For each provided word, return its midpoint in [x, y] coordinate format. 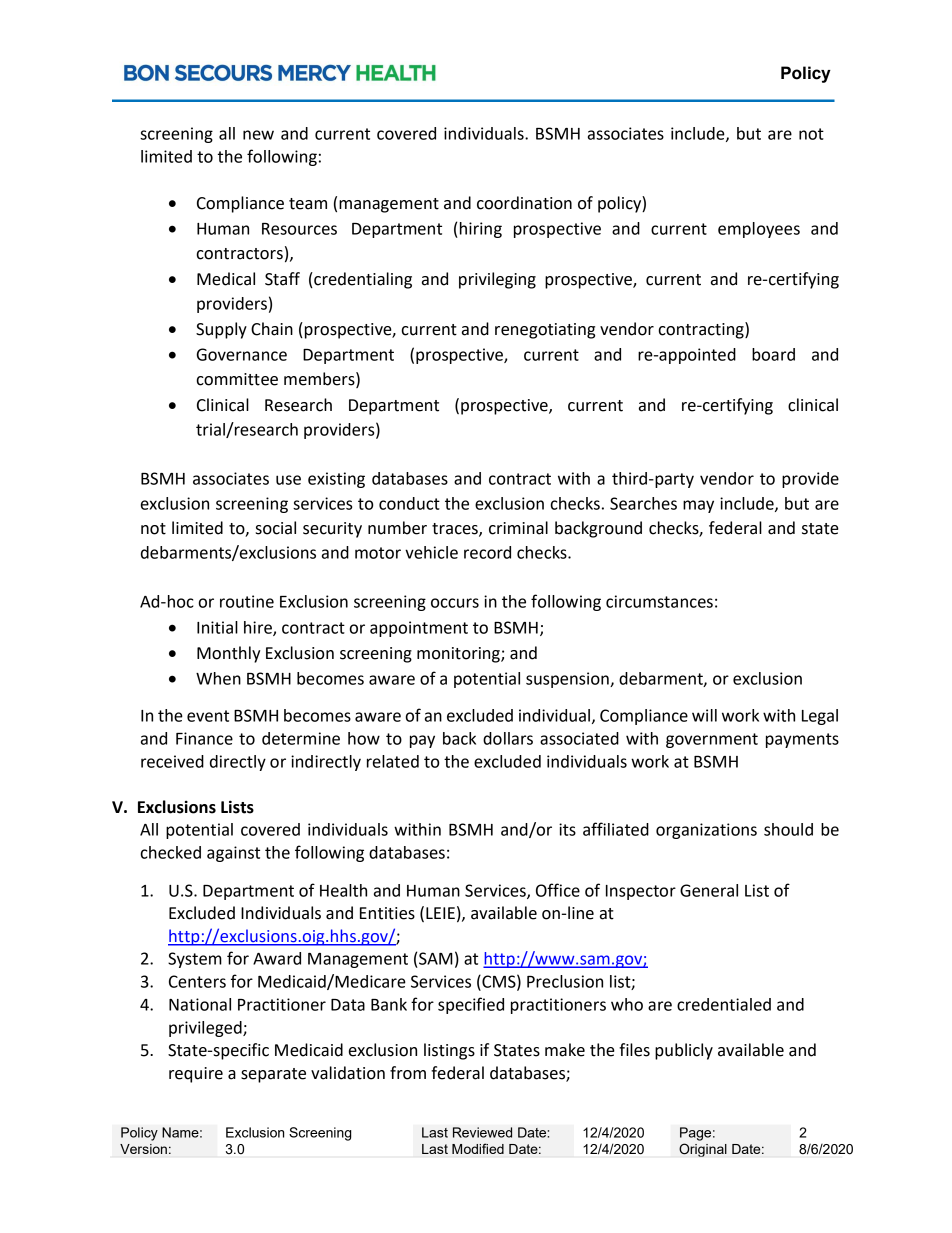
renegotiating [545, 331]
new [258, 135]
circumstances [659, 601]
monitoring [459, 655]
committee [237, 379]
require [196, 1075]
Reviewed [482, 1132]
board [773, 354]
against [233, 854]
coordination [524, 203]
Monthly [228, 654]
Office [558, 890]
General [709, 890]
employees [759, 230]
